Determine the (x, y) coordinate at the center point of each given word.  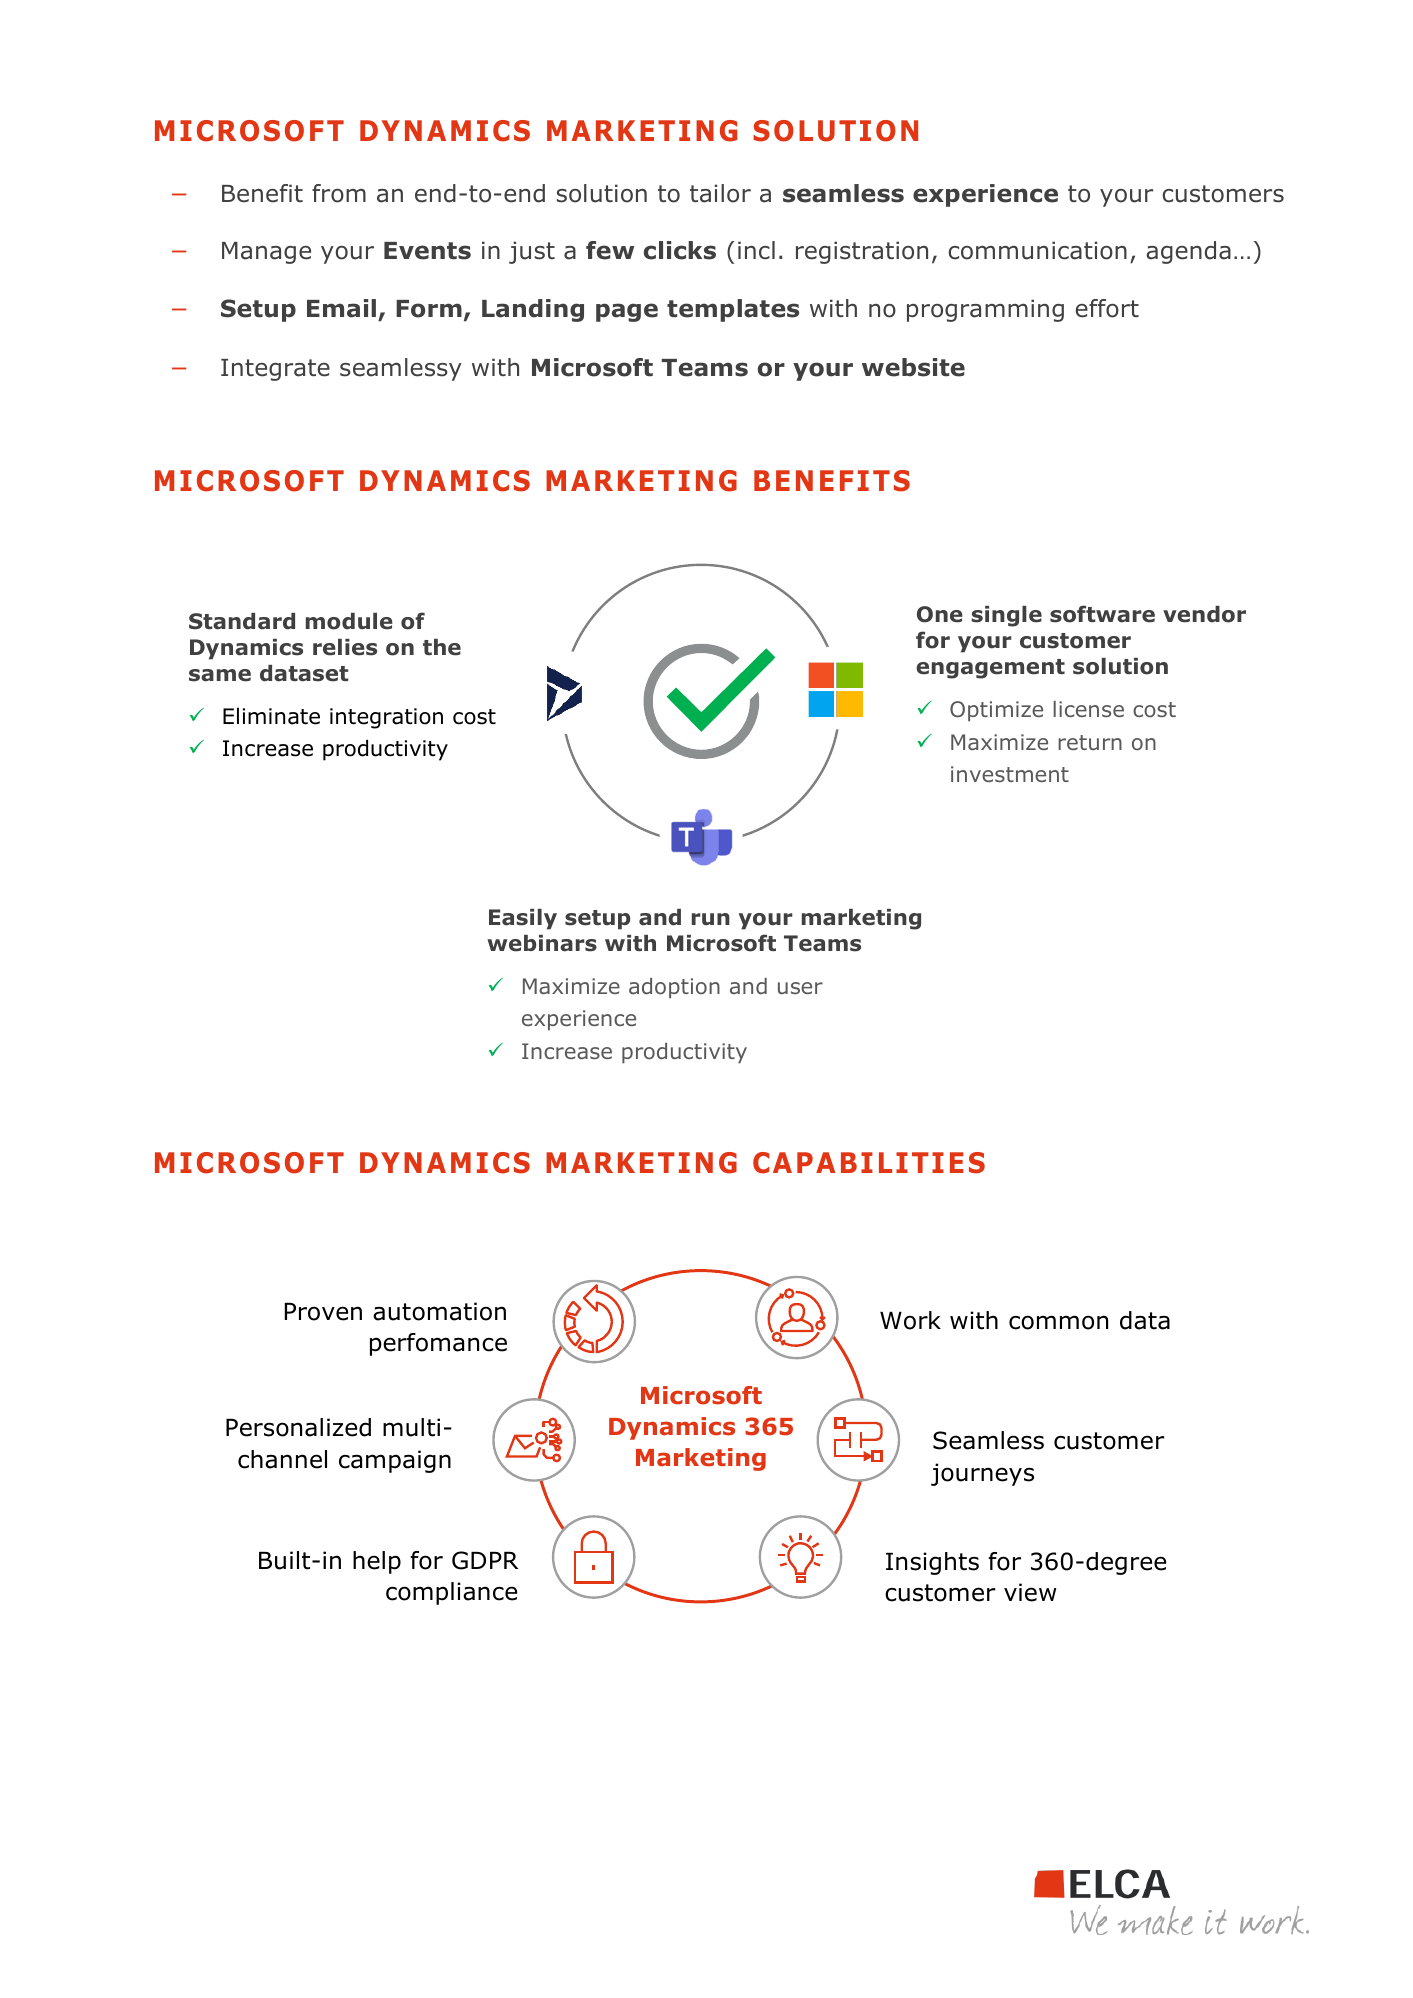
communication (1037, 250)
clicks (680, 250)
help (377, 1562)
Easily (523, 919)
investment (1010, 774)
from (339, 193)
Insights (932, 1563)
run (711, 919)
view (1030, 1592)
